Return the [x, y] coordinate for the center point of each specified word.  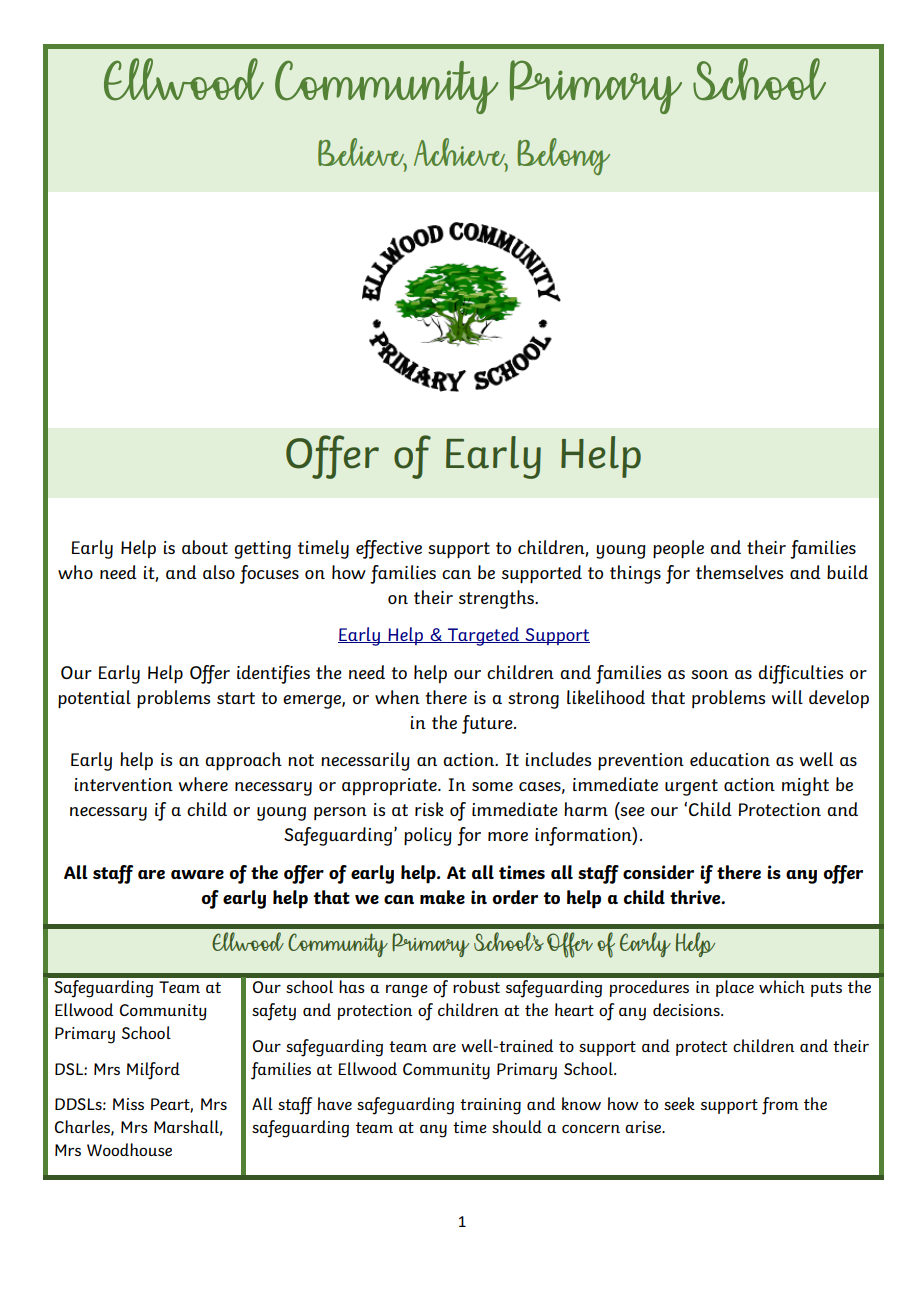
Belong [563, 156]
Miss [128, 1104]
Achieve [461, 153]
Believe [362, 153]
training [490, 1106]
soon [709, 674]
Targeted [484, 636]
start [236, 698]
